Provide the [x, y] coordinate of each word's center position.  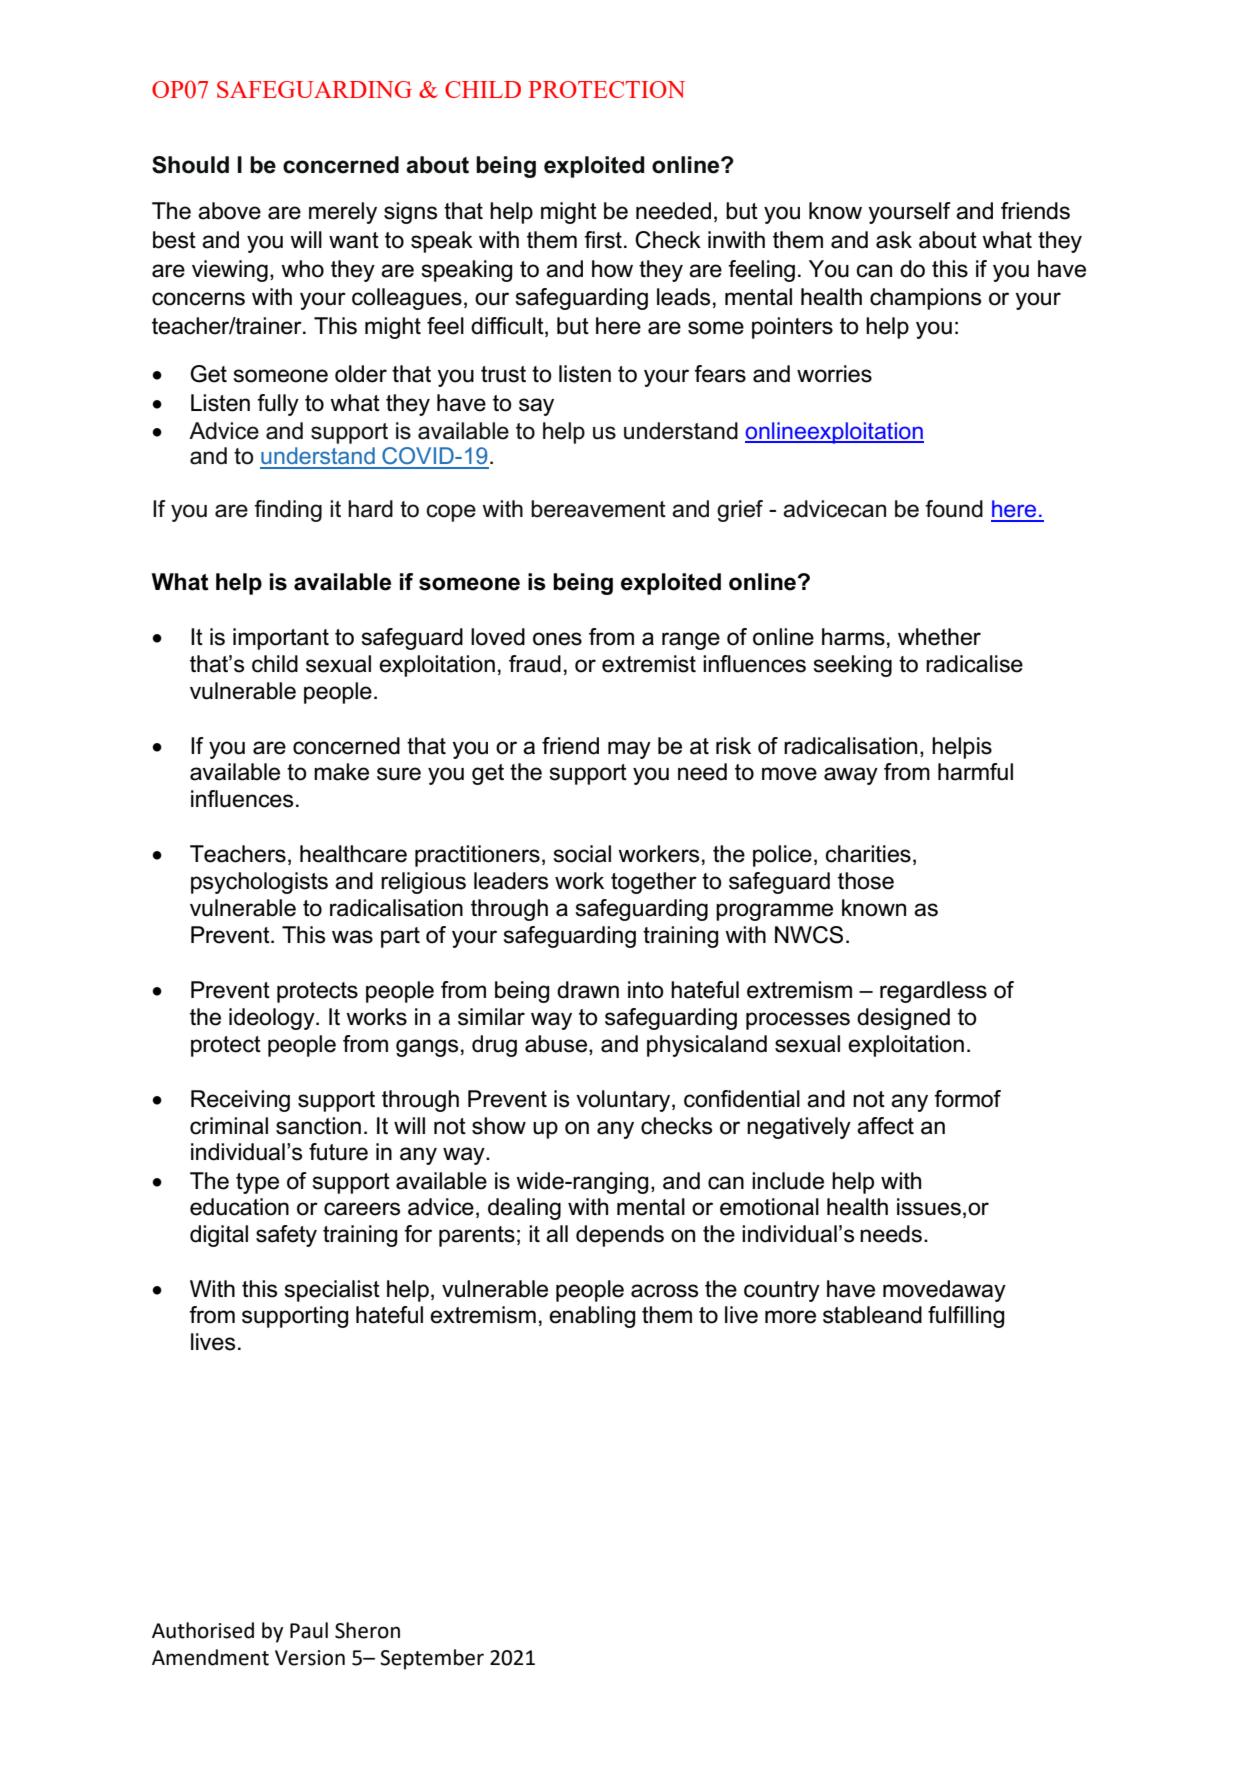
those [866, 881]
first [603, 240]
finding [288, 511]
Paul [309, 1630]
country [782, 1291]
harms [853, 637]
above [229, 211]
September [432, 1659]
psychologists [259, 883]
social [582, 854]
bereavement [598, 509]
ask [894, 240]
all [557, 1234]
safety [286, 1236]
